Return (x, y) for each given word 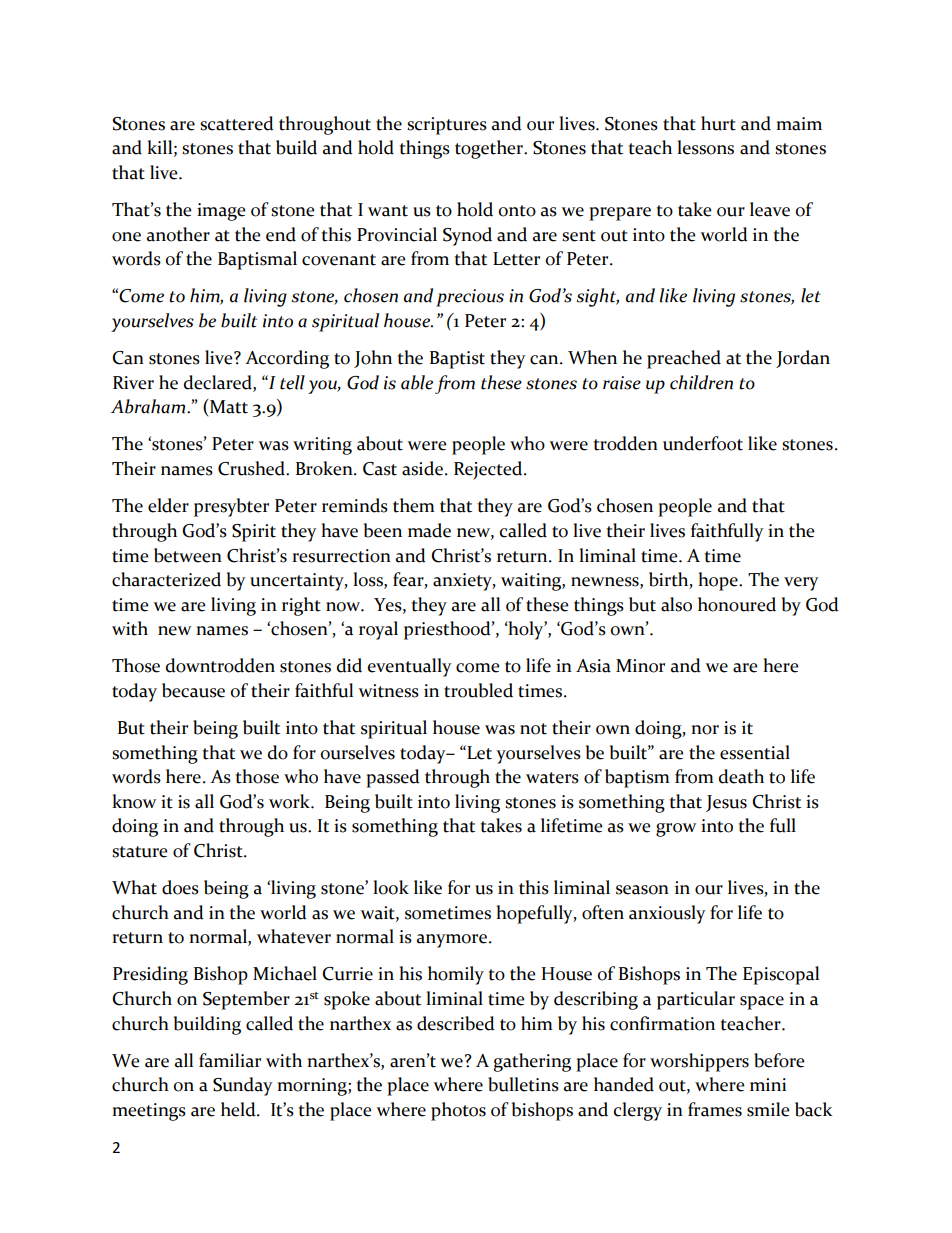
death (741, 776)
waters (552, 778)
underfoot (703, 443)
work (290, 801)
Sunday (243, 1086)
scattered (237, 123)
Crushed (252, 468)
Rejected (489, 470)
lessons (705, 147)
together (490, 149)
